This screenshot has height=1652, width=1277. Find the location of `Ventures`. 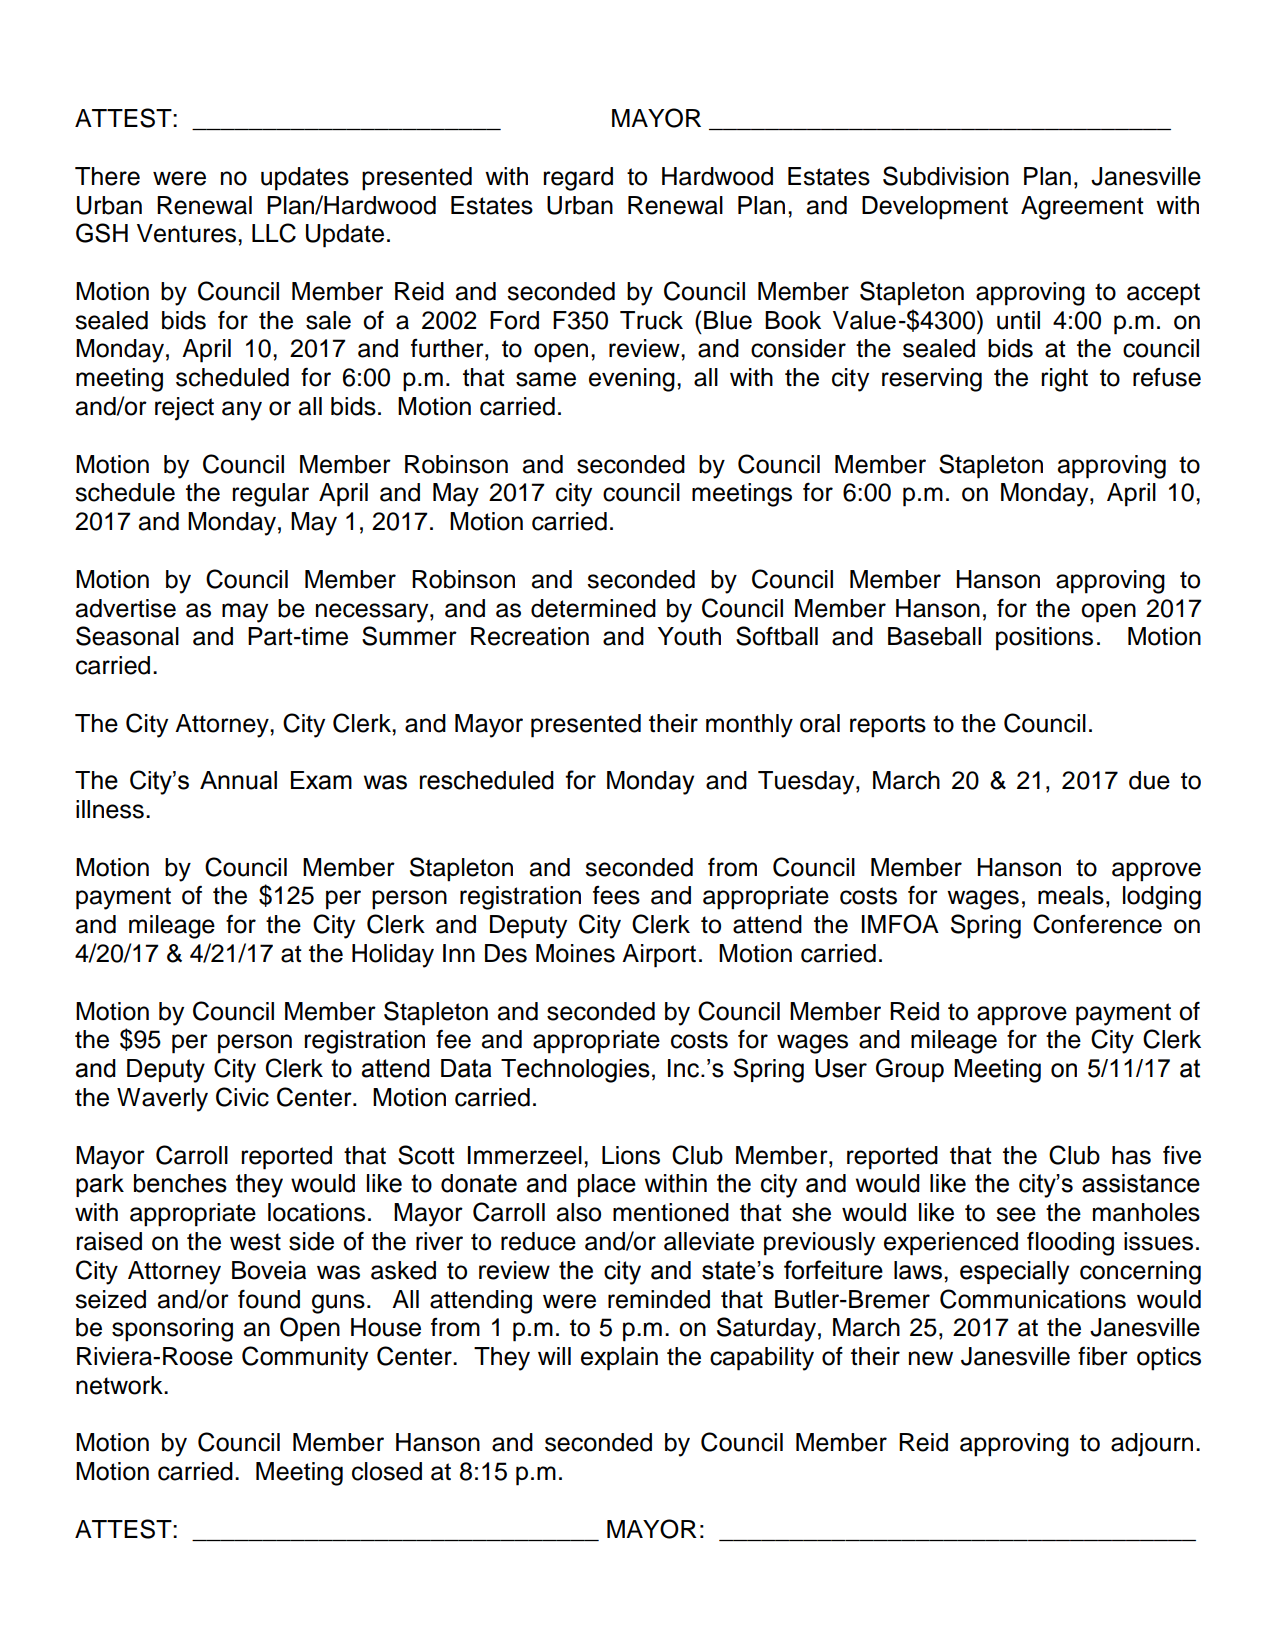

Ventures is located at coordinates (188, 233).
